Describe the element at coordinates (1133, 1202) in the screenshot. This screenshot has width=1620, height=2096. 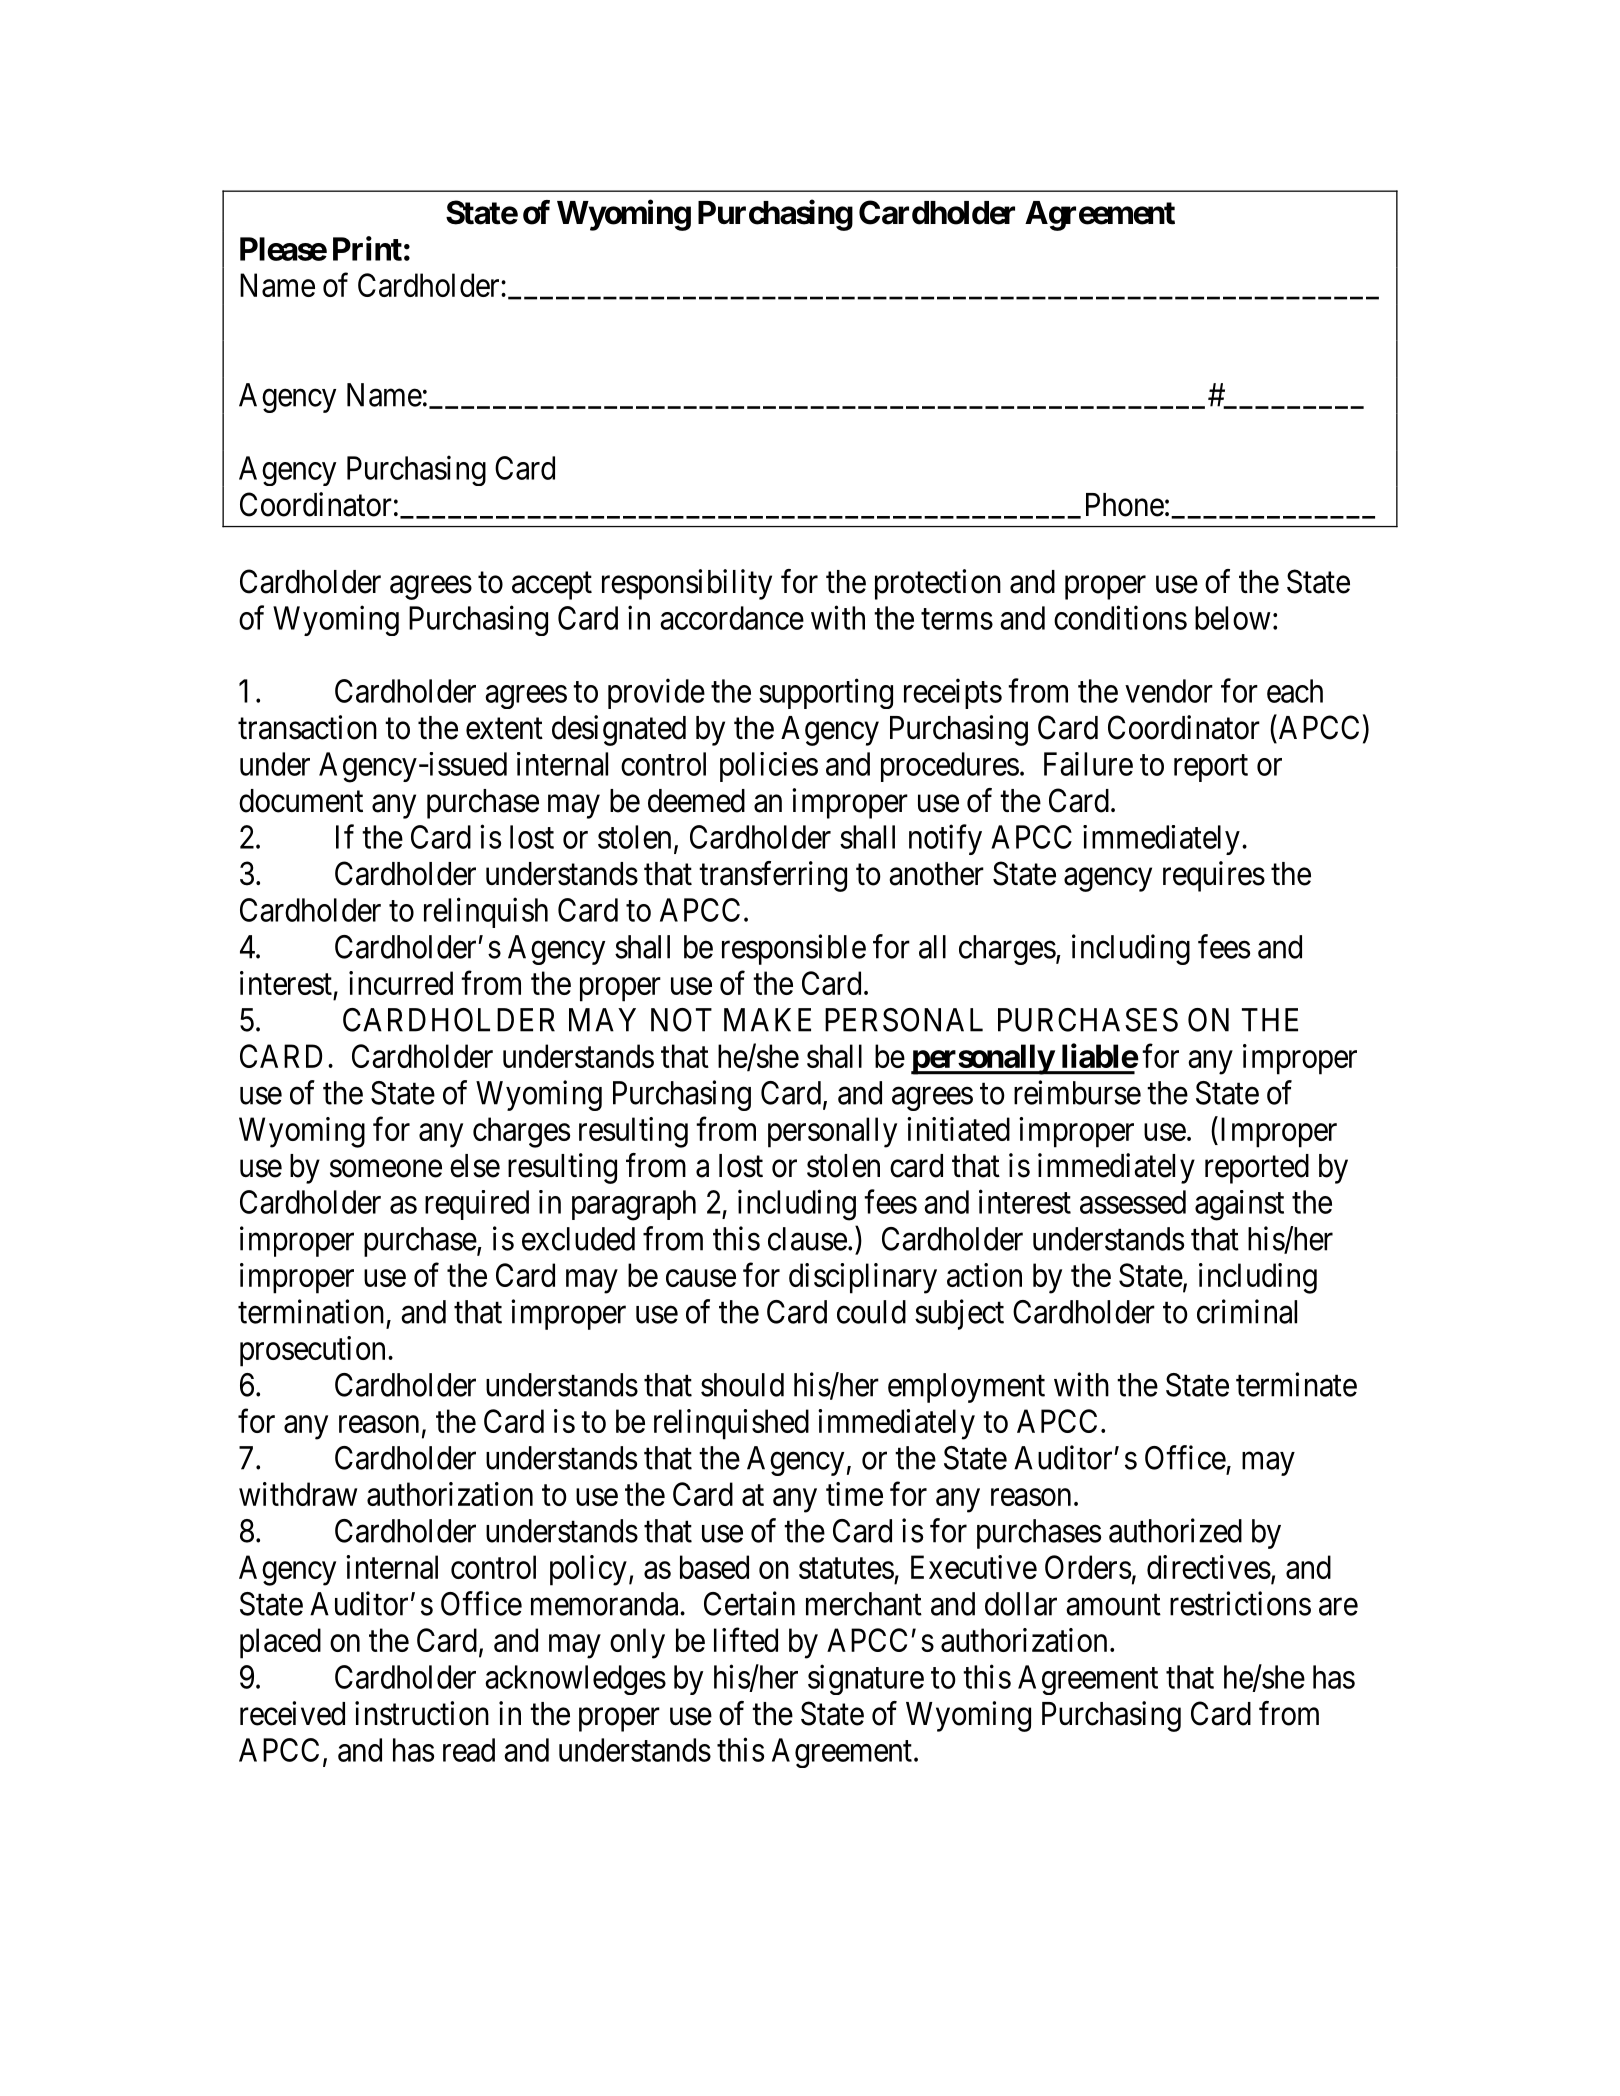
I see `assessed` at that location.
